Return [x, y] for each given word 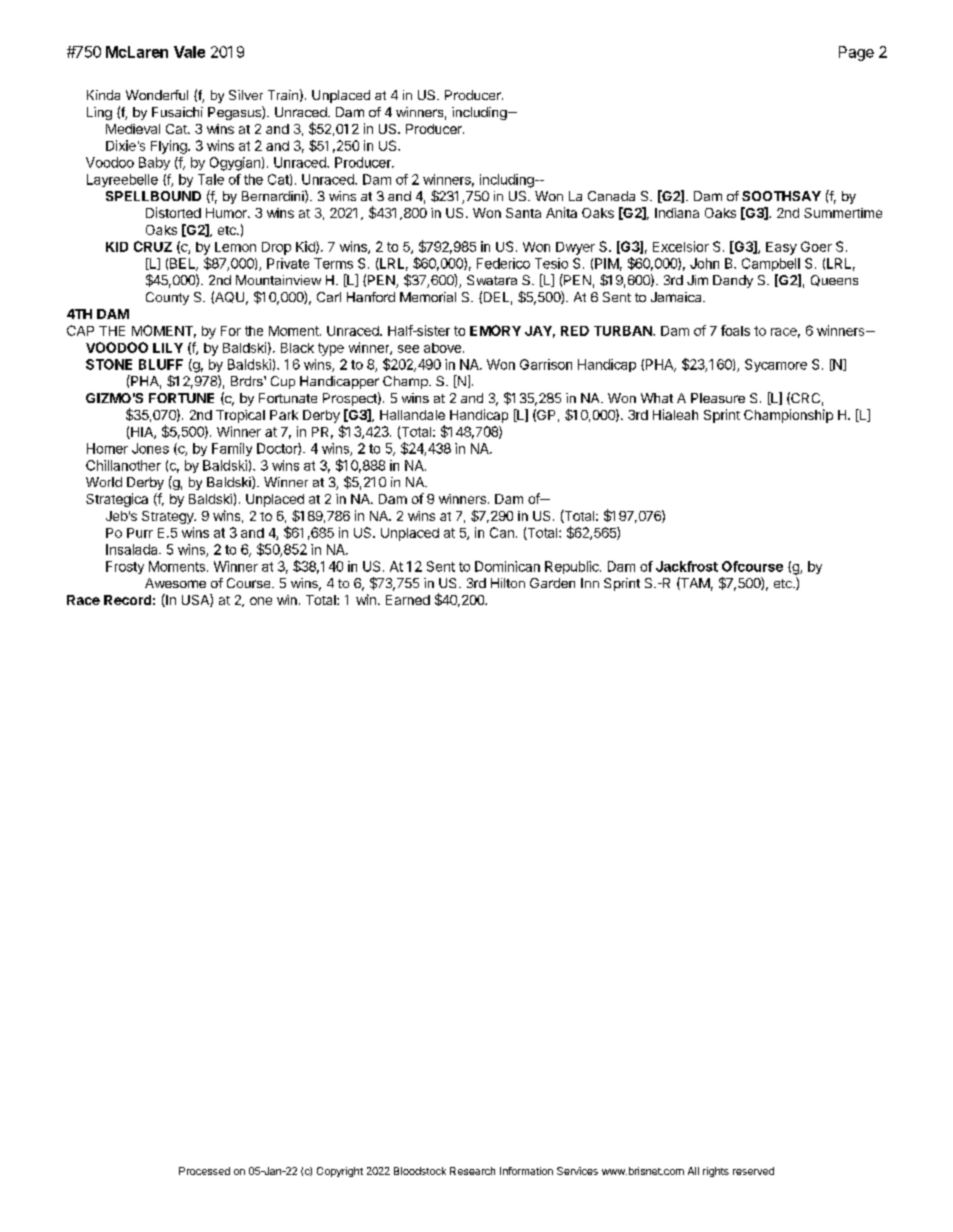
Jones [150, 448]
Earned [408, 600]
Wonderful [157, 95]
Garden [552, 583]
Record [127, 600]
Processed [204, 1171]
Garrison [546, 364]
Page [856, 53]
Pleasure [718, 398]
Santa [523, 213]
